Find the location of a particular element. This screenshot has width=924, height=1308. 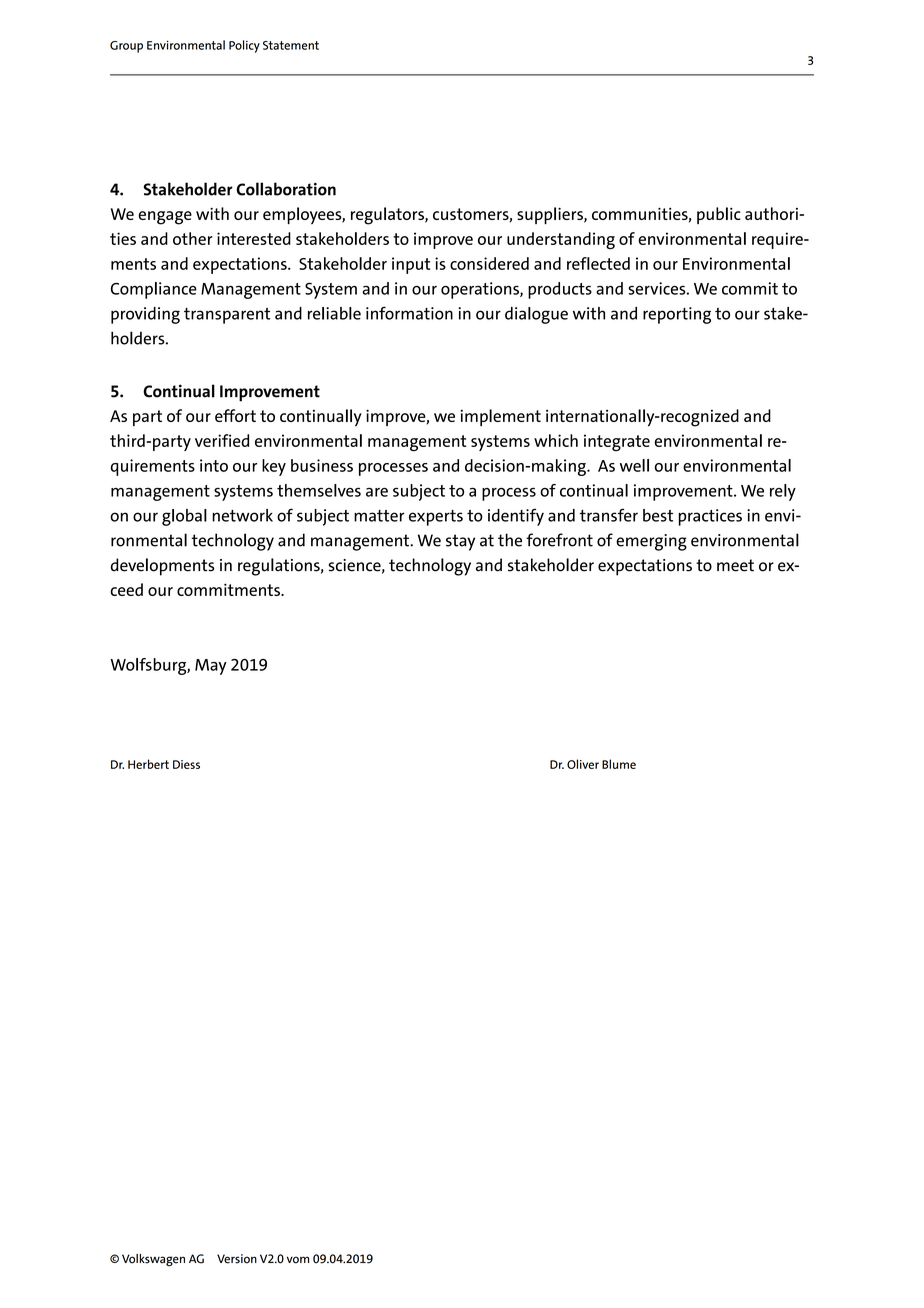

public is located at coordinates (719, 215).
